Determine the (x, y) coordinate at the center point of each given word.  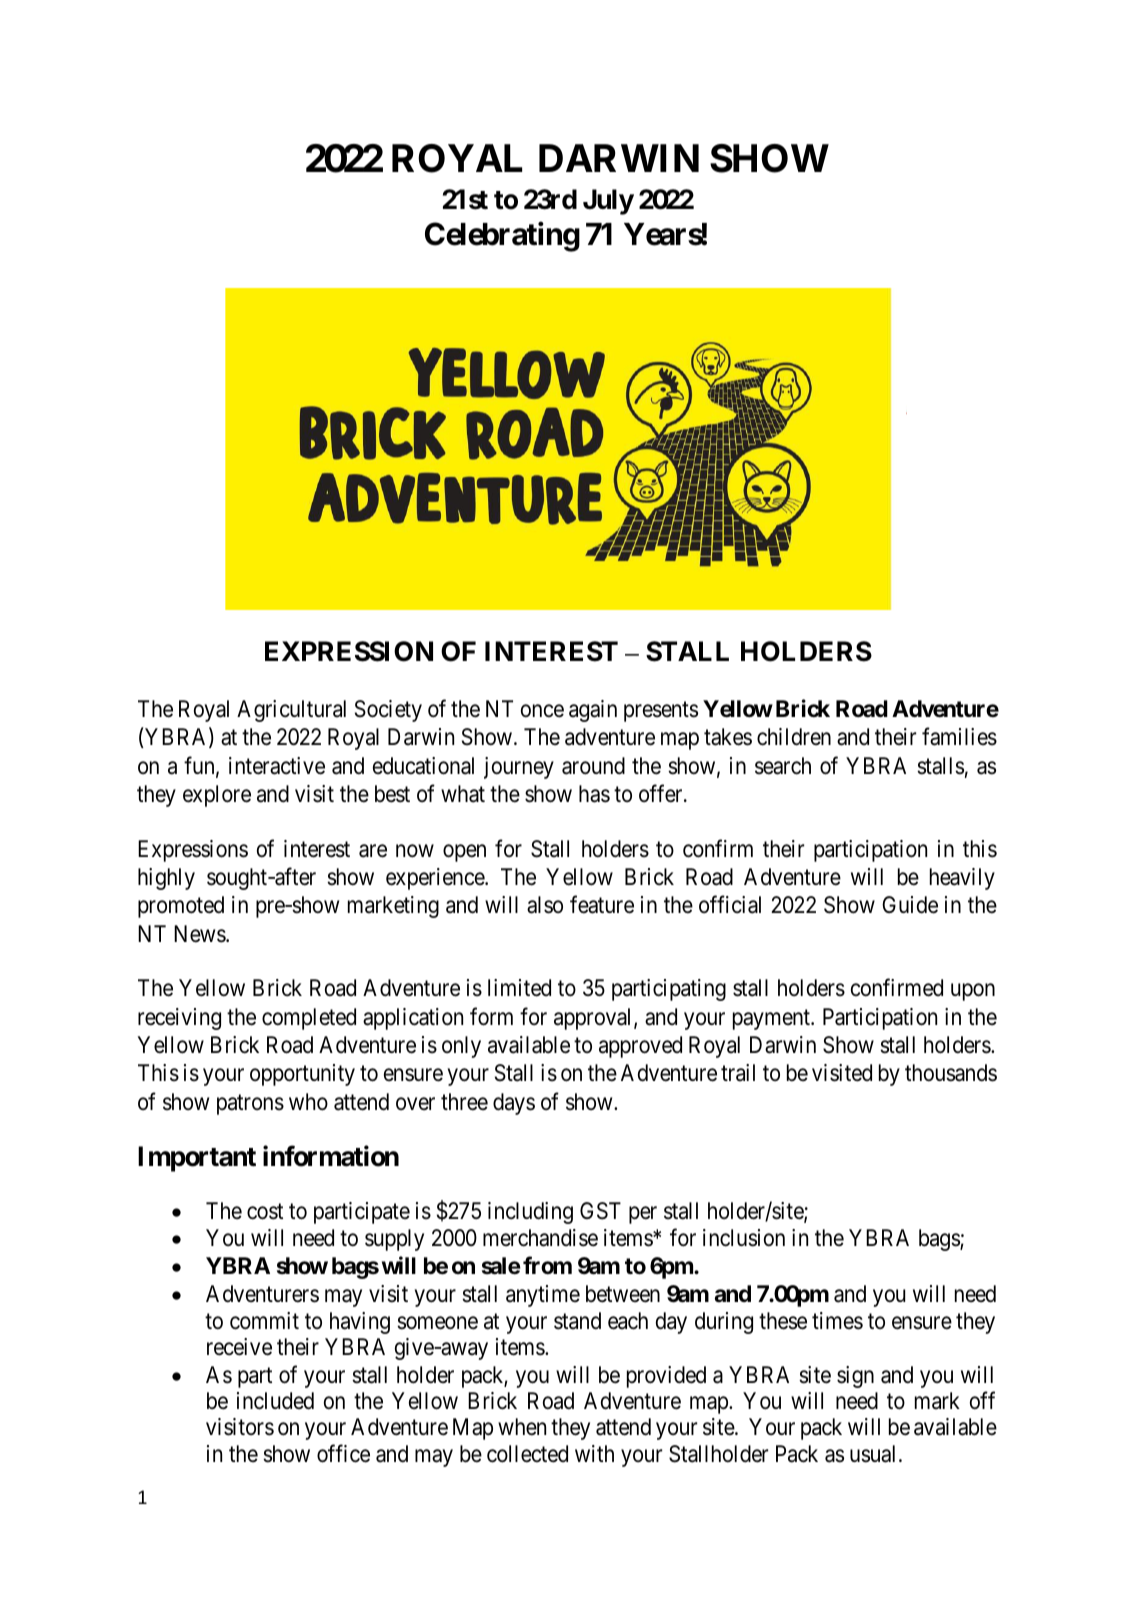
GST (600, 1211)
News (200, 934)
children (794, 737)
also (545, 905)
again (593, 711)
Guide (910, 905)
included (275, 1401)
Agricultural (291, 711)
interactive (277, 766)
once (542, 711)
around (593, 766)
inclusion (744, 1238)
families (959, 737)
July (608, 202)
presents (661, 712)
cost (265, 1211)
